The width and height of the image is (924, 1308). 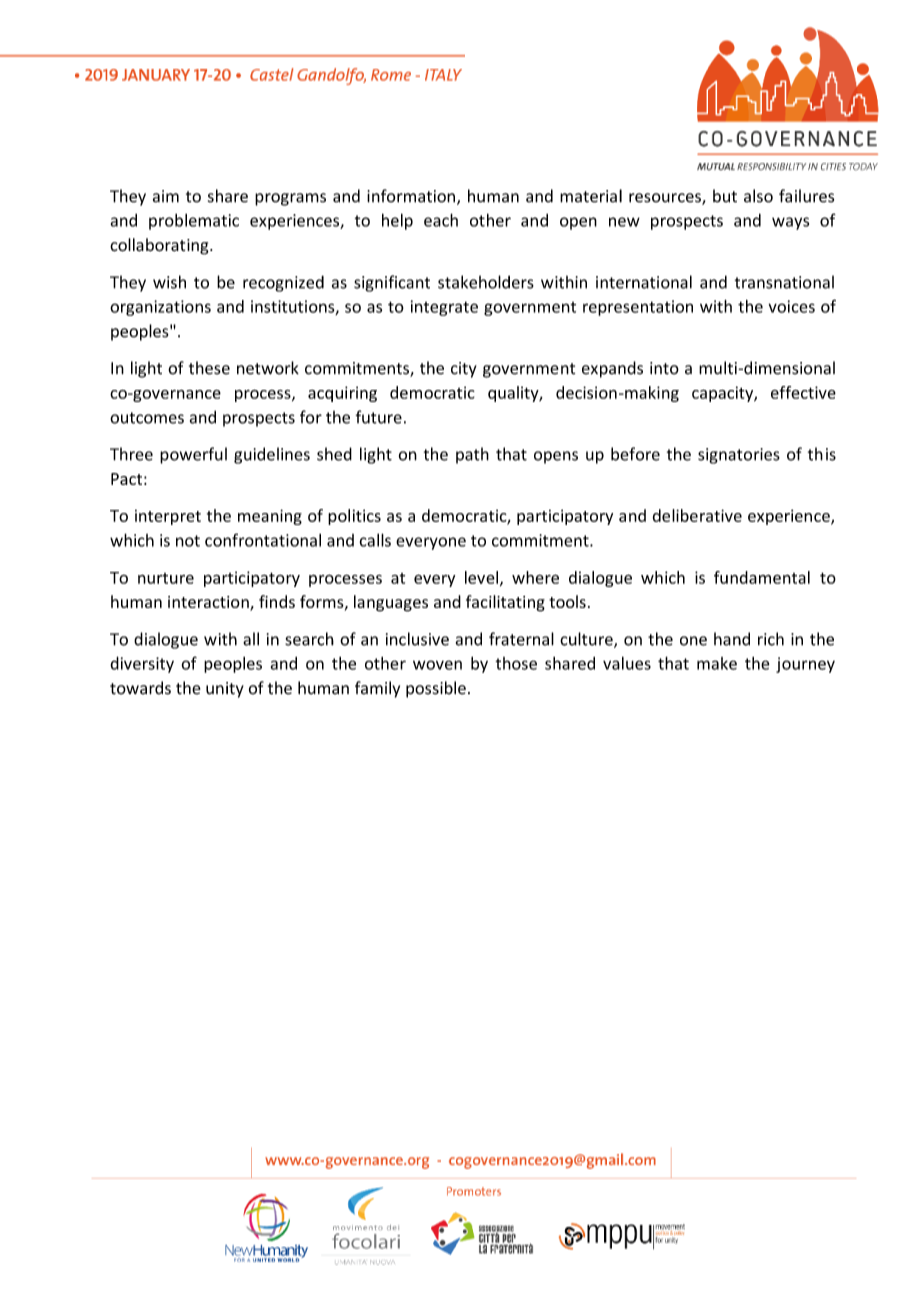 What do you see at coordinates (193, 455) in the image?
I see `powerful` at bounding box center [193, 455].
